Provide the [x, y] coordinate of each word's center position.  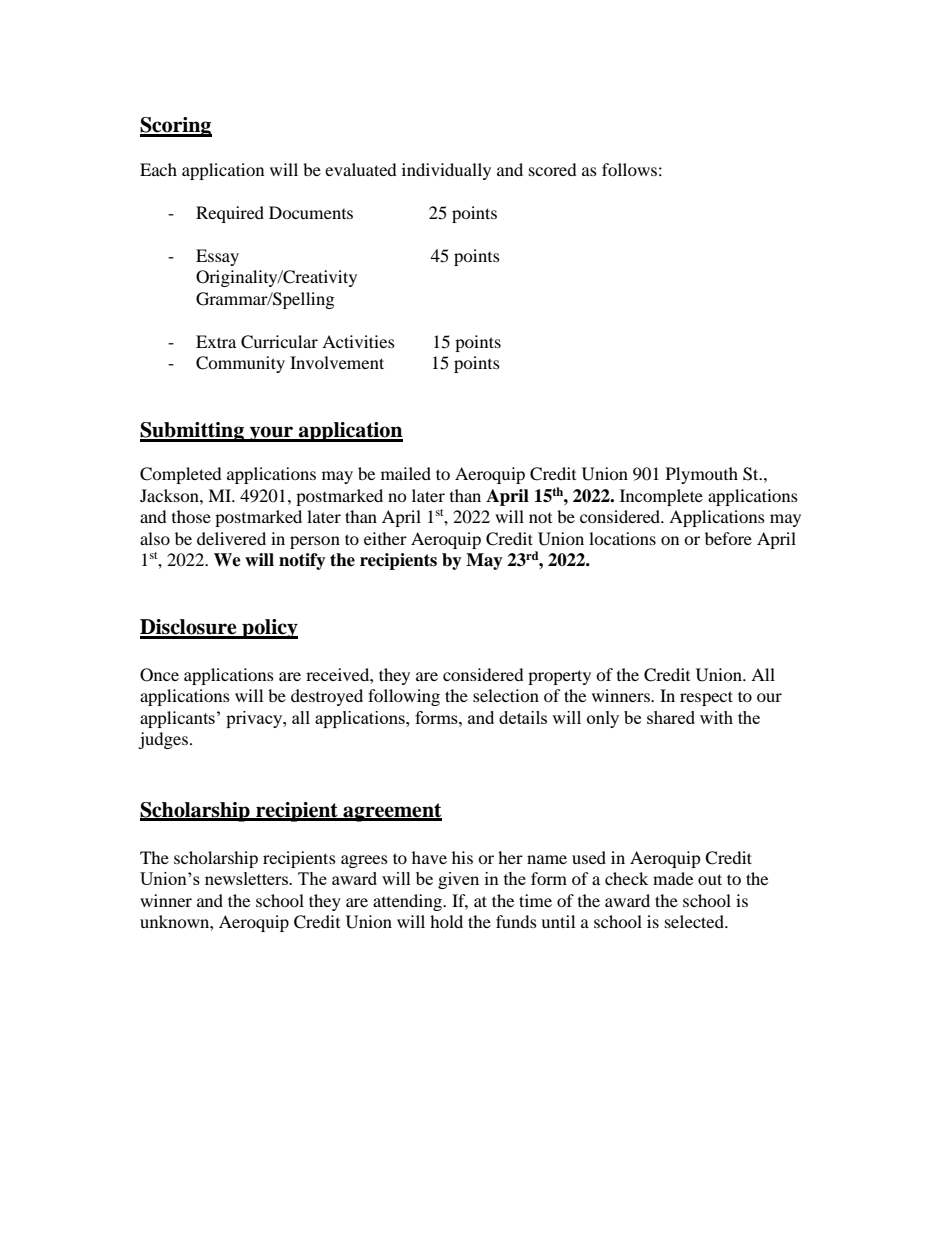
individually [446, 171]
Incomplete [661, 497]
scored [553, 169]
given [458, 880]
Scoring [176, 127]
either [385, 538]
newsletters [247, 878]
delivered [231, 538]
